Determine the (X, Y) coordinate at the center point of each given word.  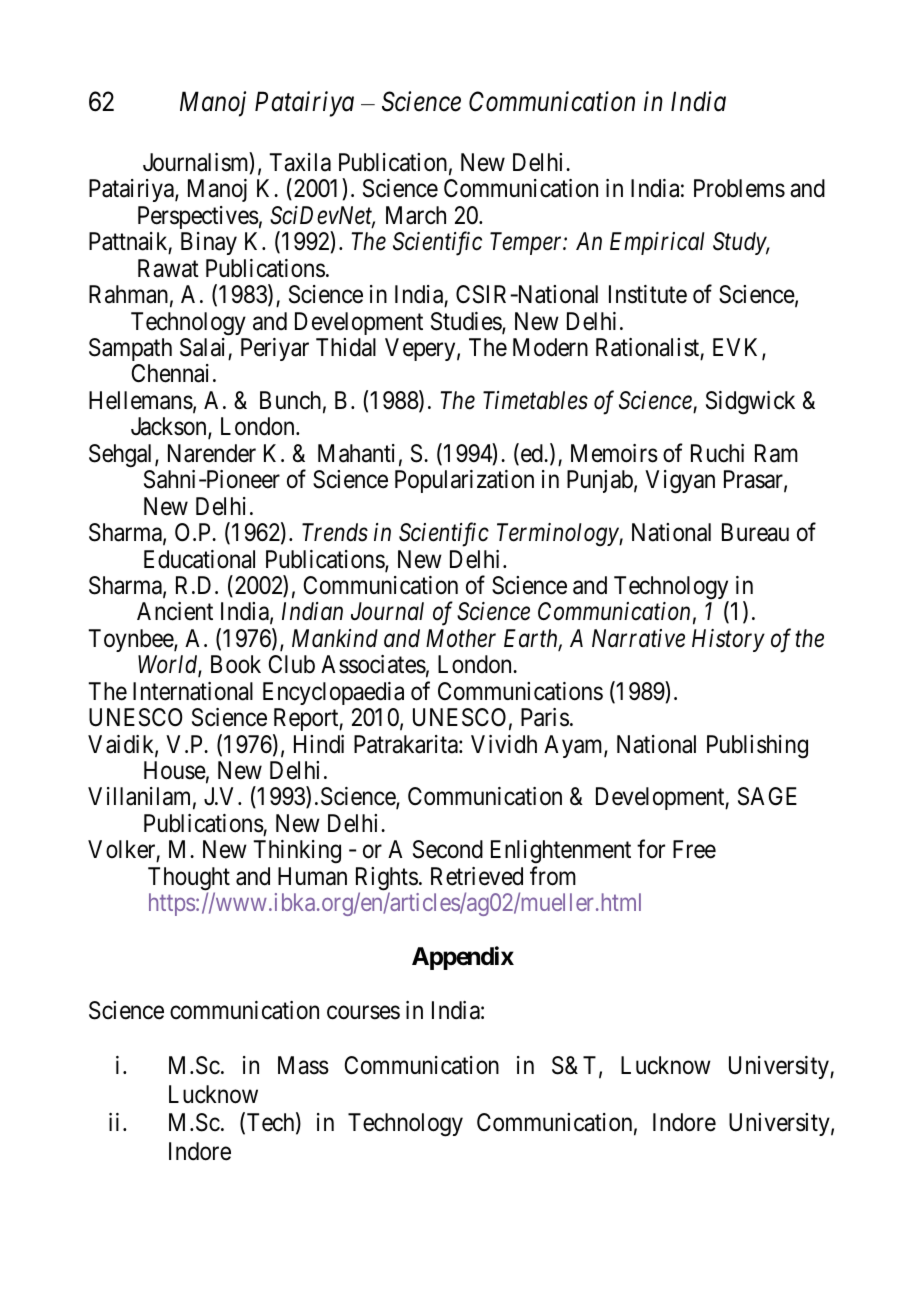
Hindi (319, 744)
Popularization (464, 481)
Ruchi (717, 453)
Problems (739, 188)
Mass (303, 1065)
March (416, 215)
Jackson (170, 428)
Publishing (757, 747)
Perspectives (198, 217)
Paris (545, 717)
